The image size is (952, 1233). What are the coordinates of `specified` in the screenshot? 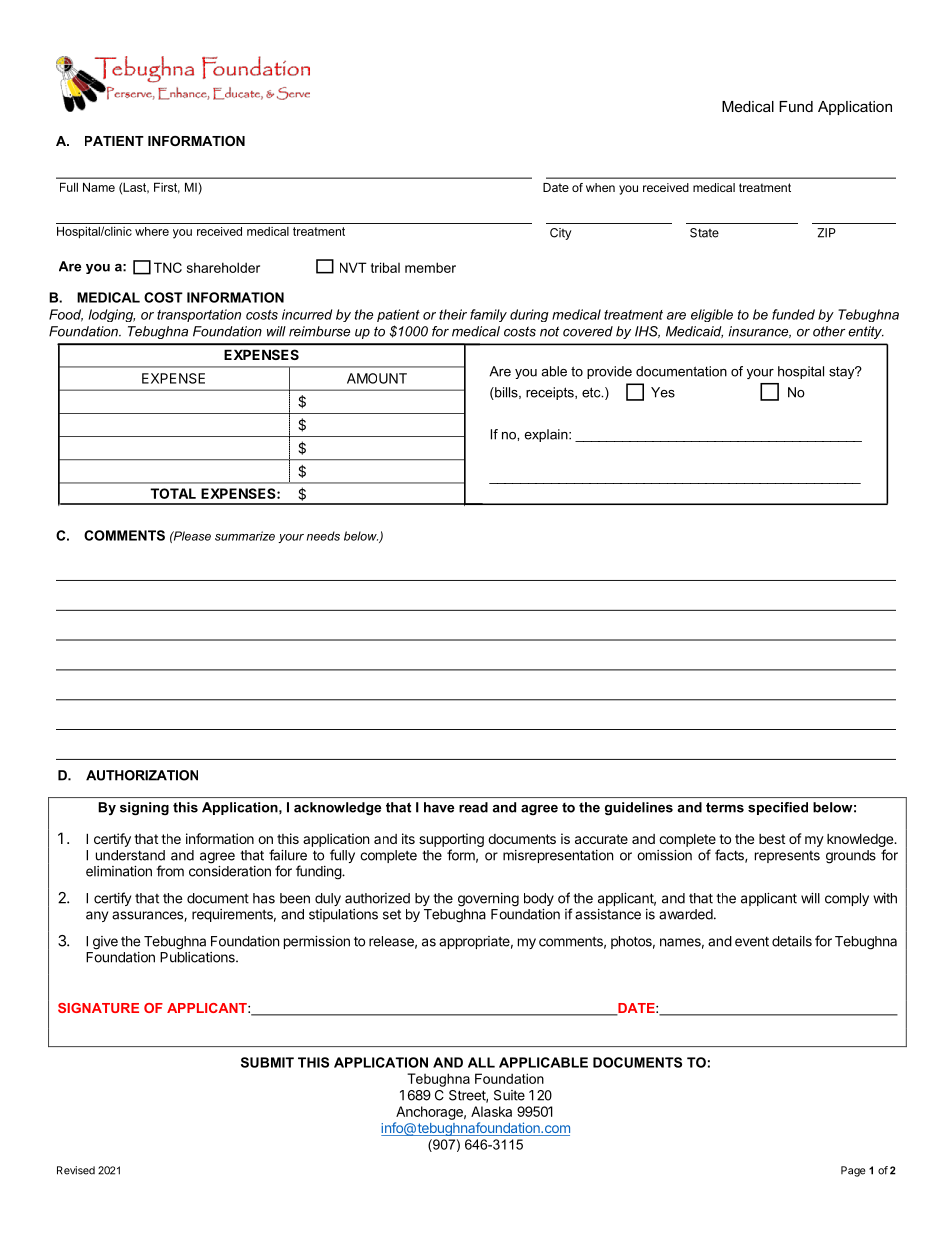 It's located at (778, 808).
